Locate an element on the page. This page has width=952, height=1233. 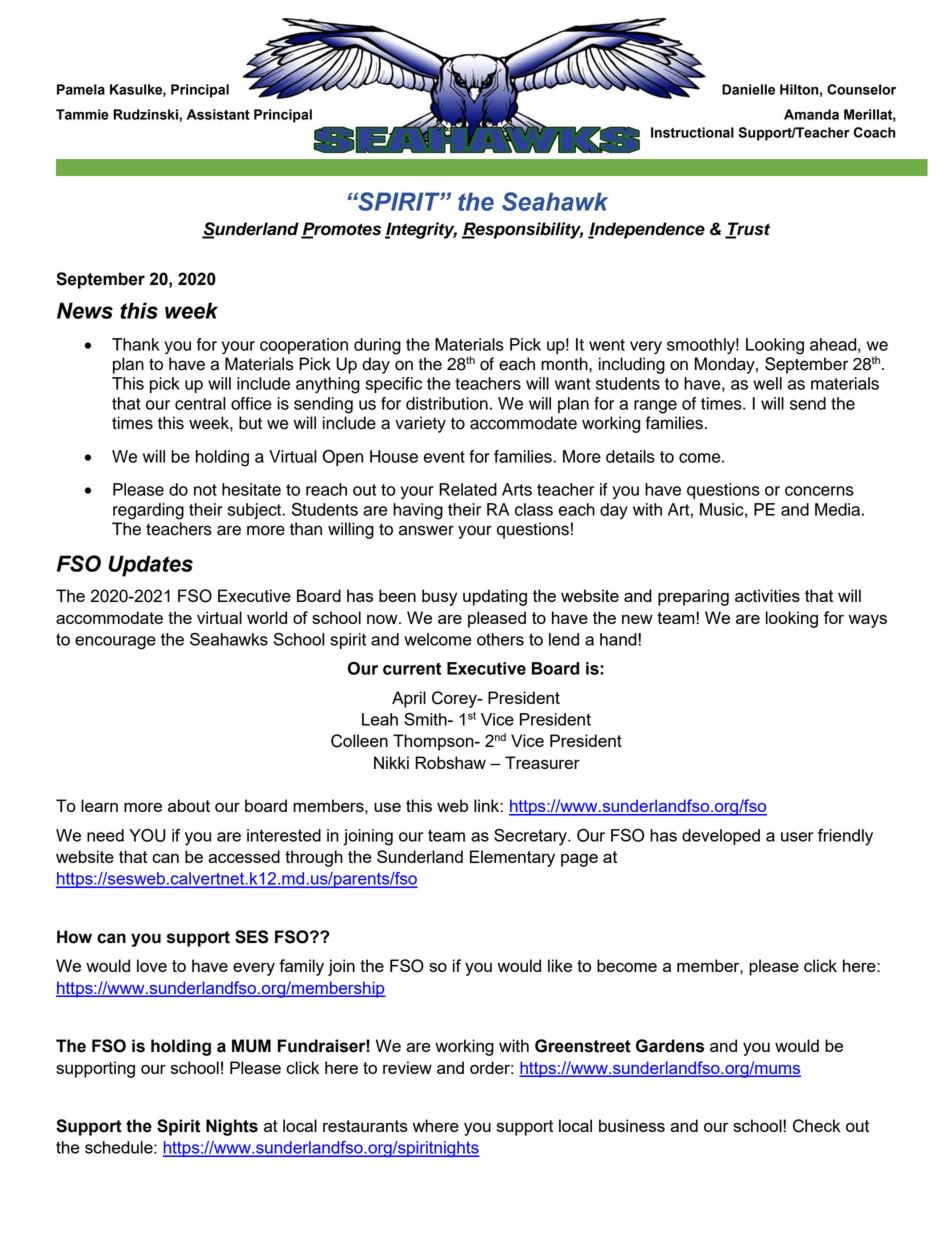
need is located at coordinates (105, 835).
